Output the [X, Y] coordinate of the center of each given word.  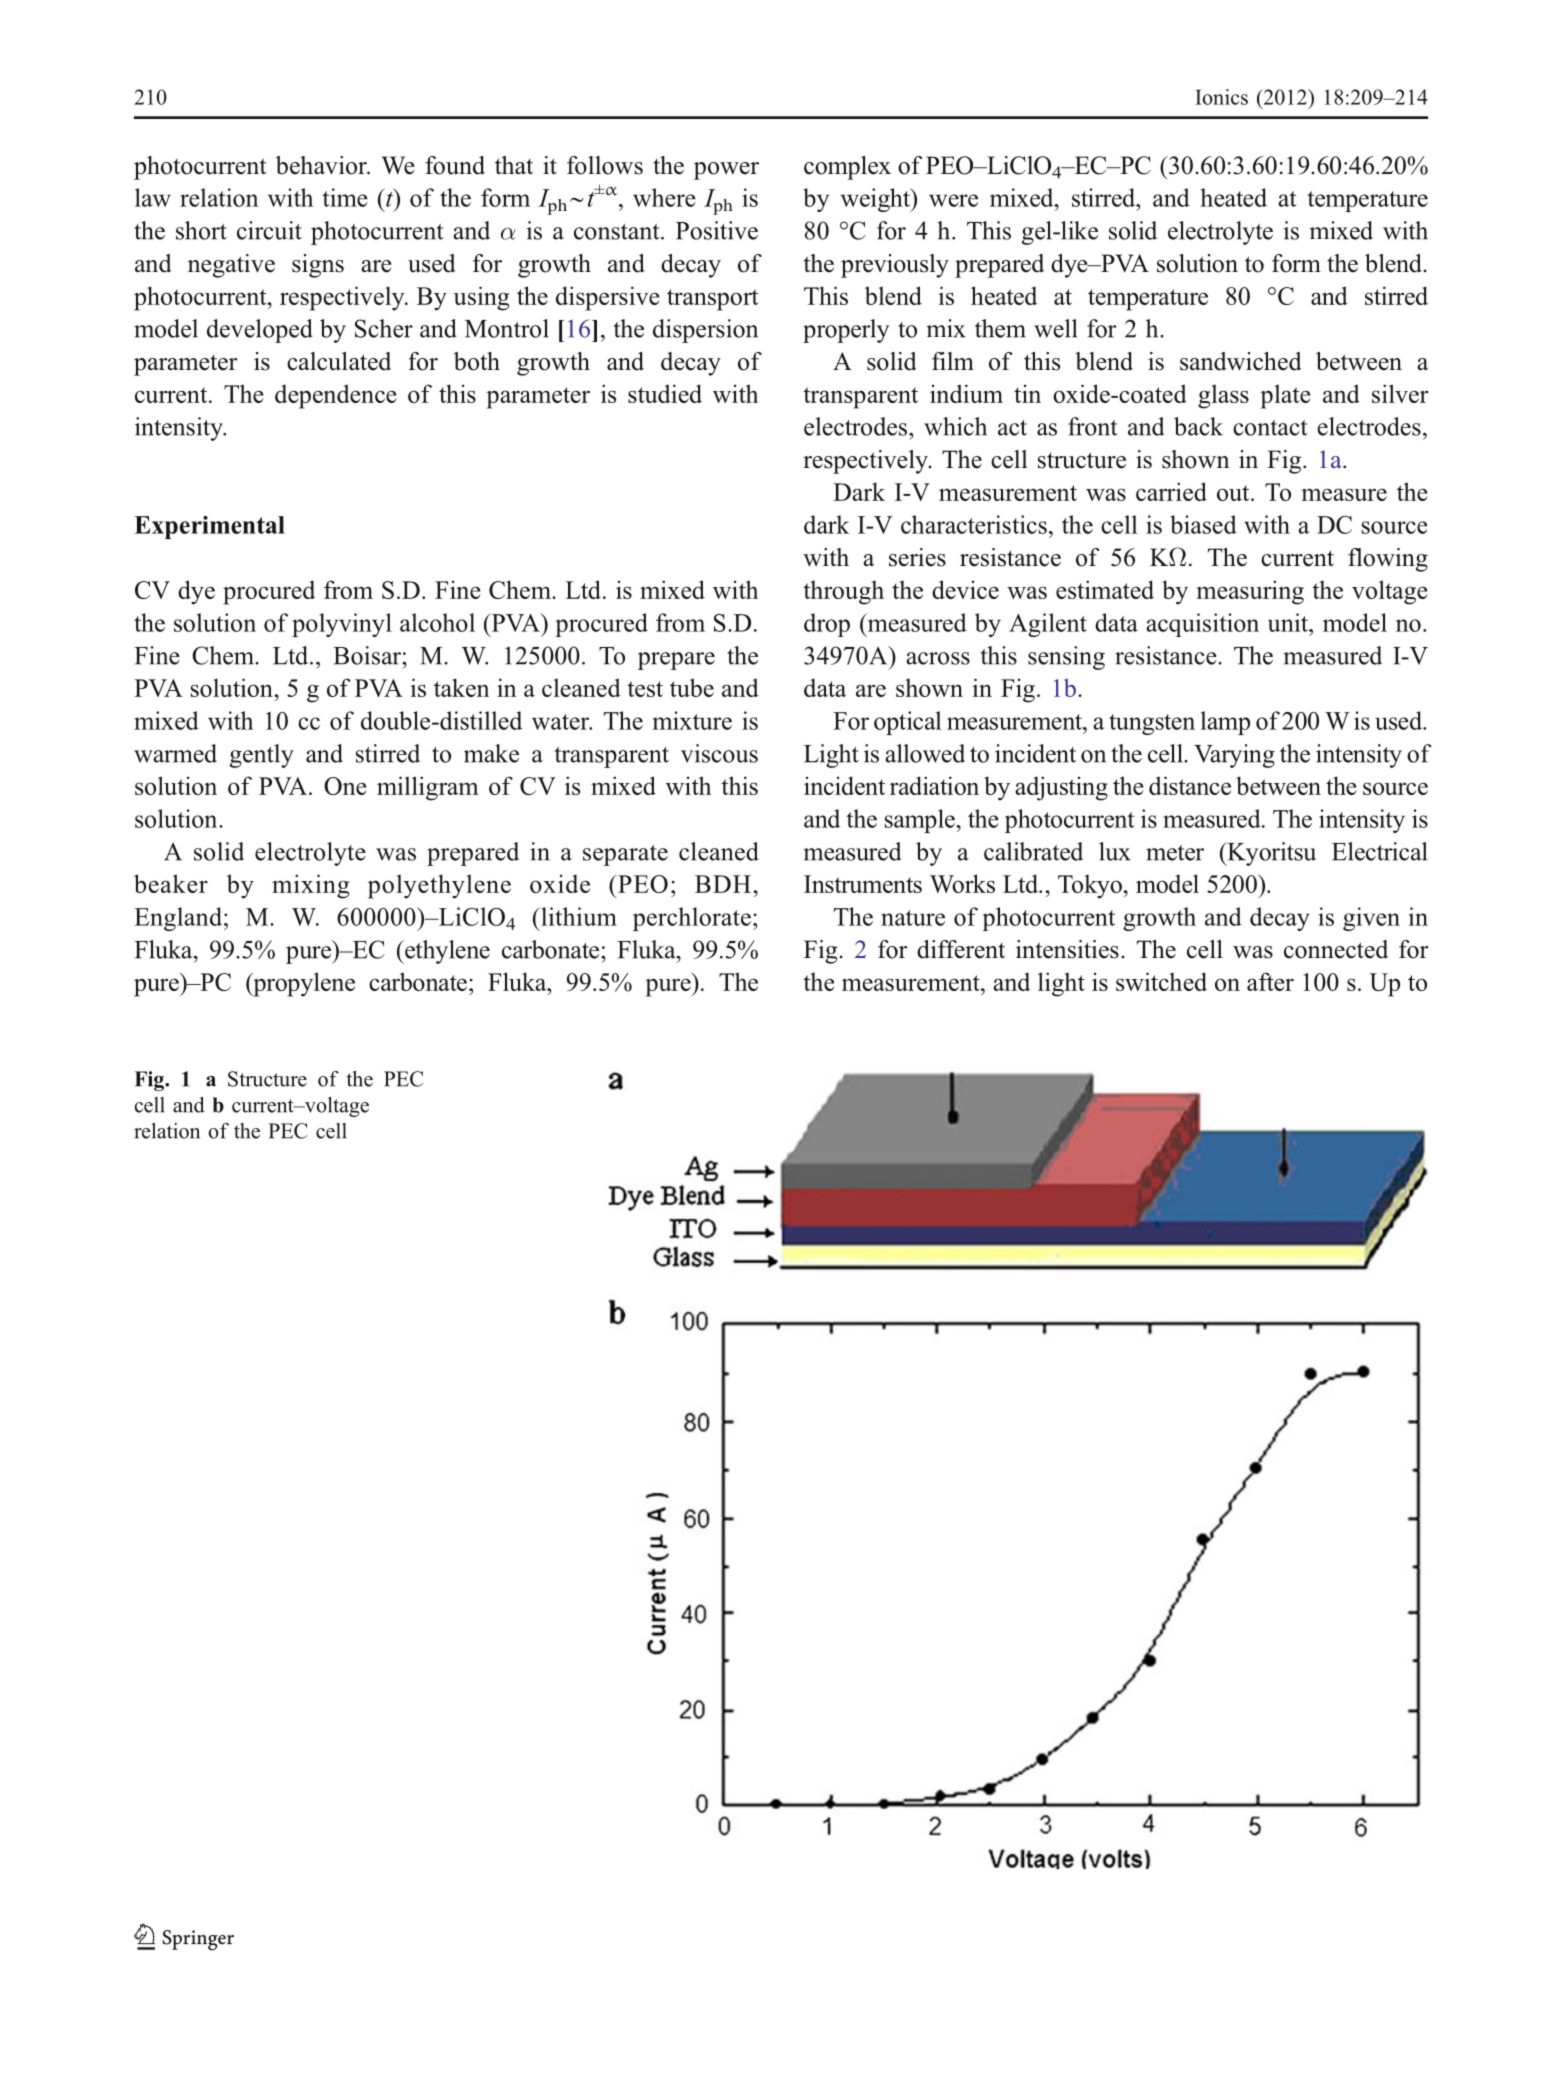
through [843, 592]
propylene [303, 984]
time [345, 197]
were [953, 200]
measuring [1250, 592]
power [726, 171]
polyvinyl [342, 625]
